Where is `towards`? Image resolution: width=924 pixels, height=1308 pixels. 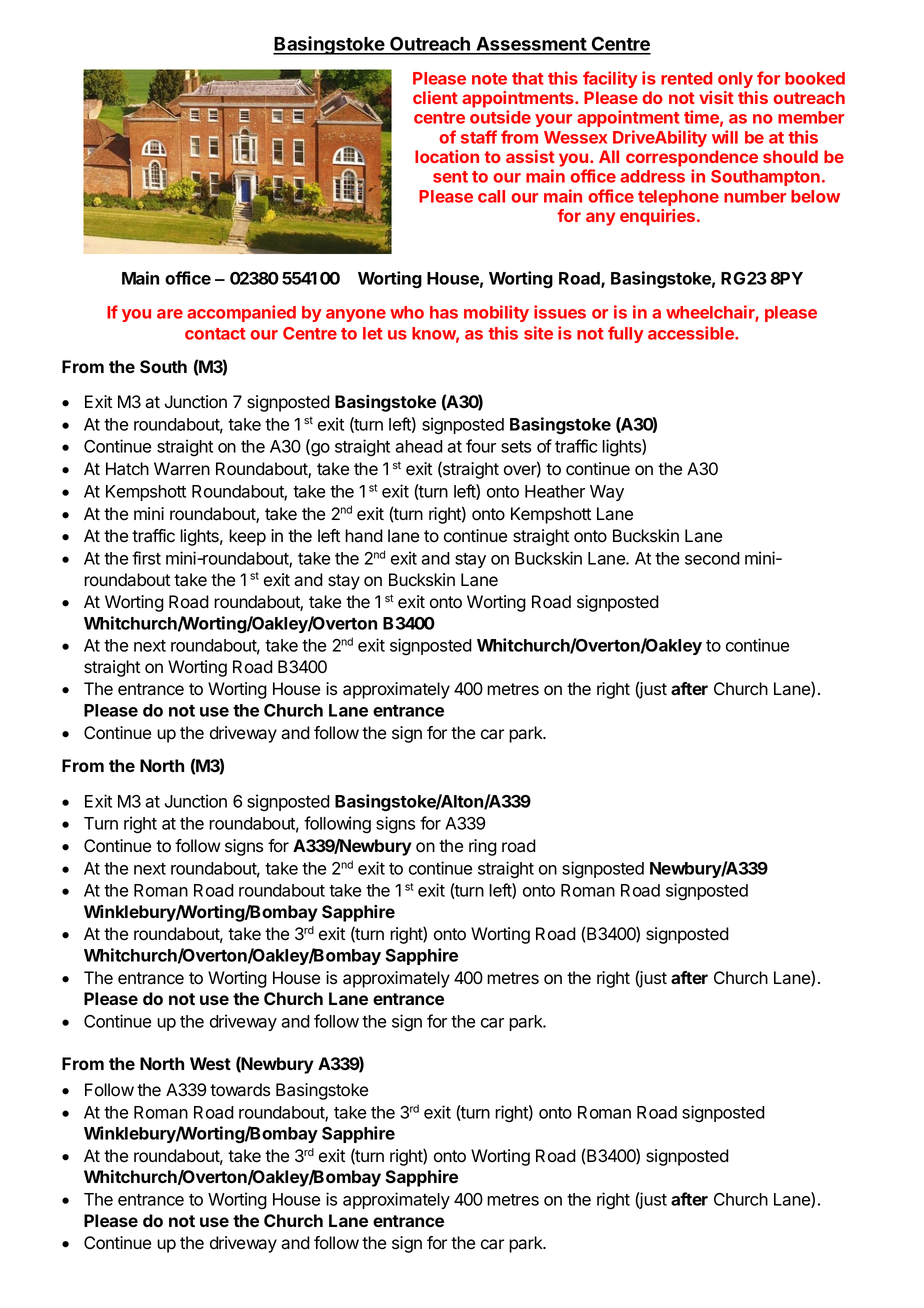
towards is located at coordinates (240, 1090).
